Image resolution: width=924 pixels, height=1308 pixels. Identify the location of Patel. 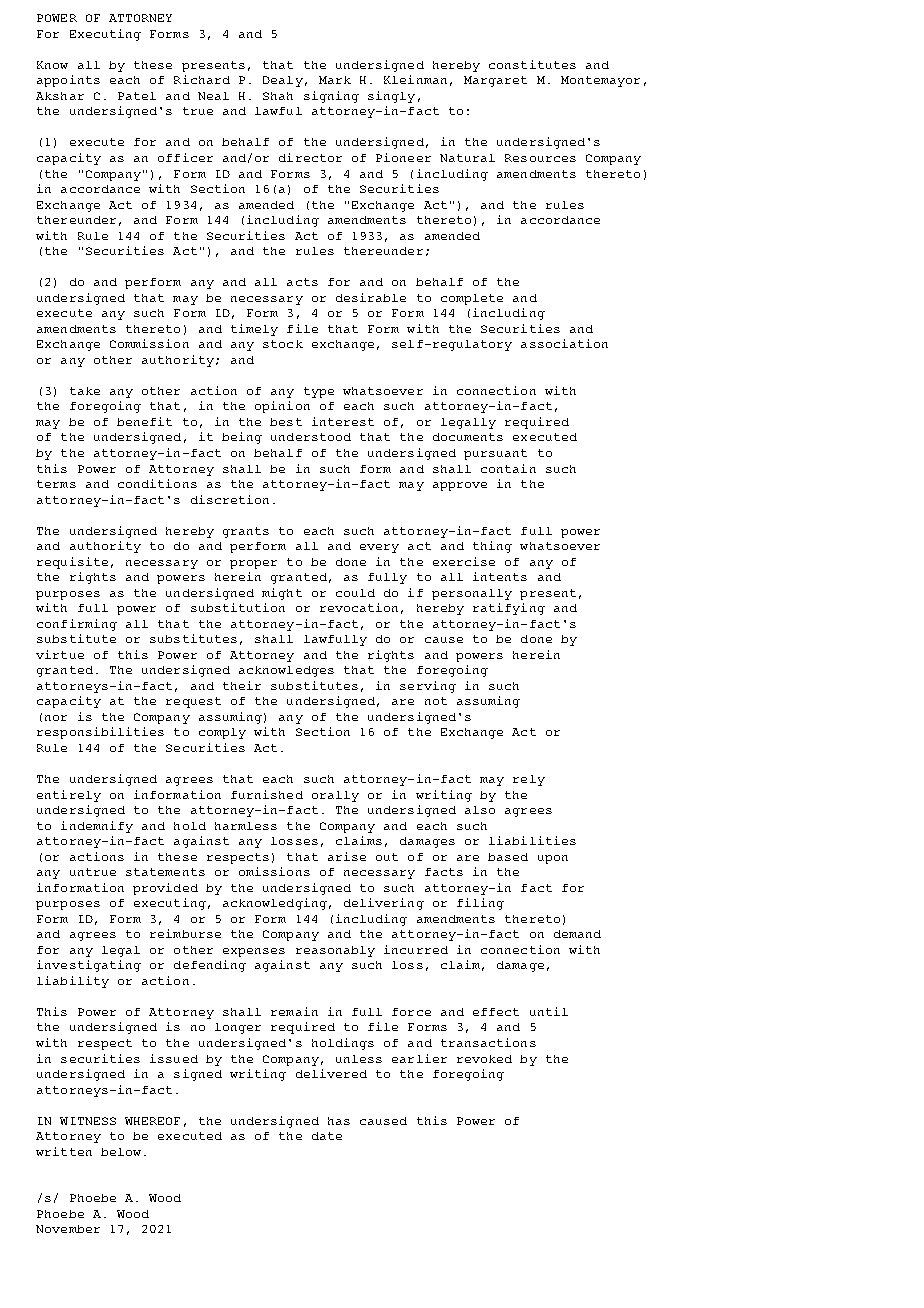
(137, 96).
